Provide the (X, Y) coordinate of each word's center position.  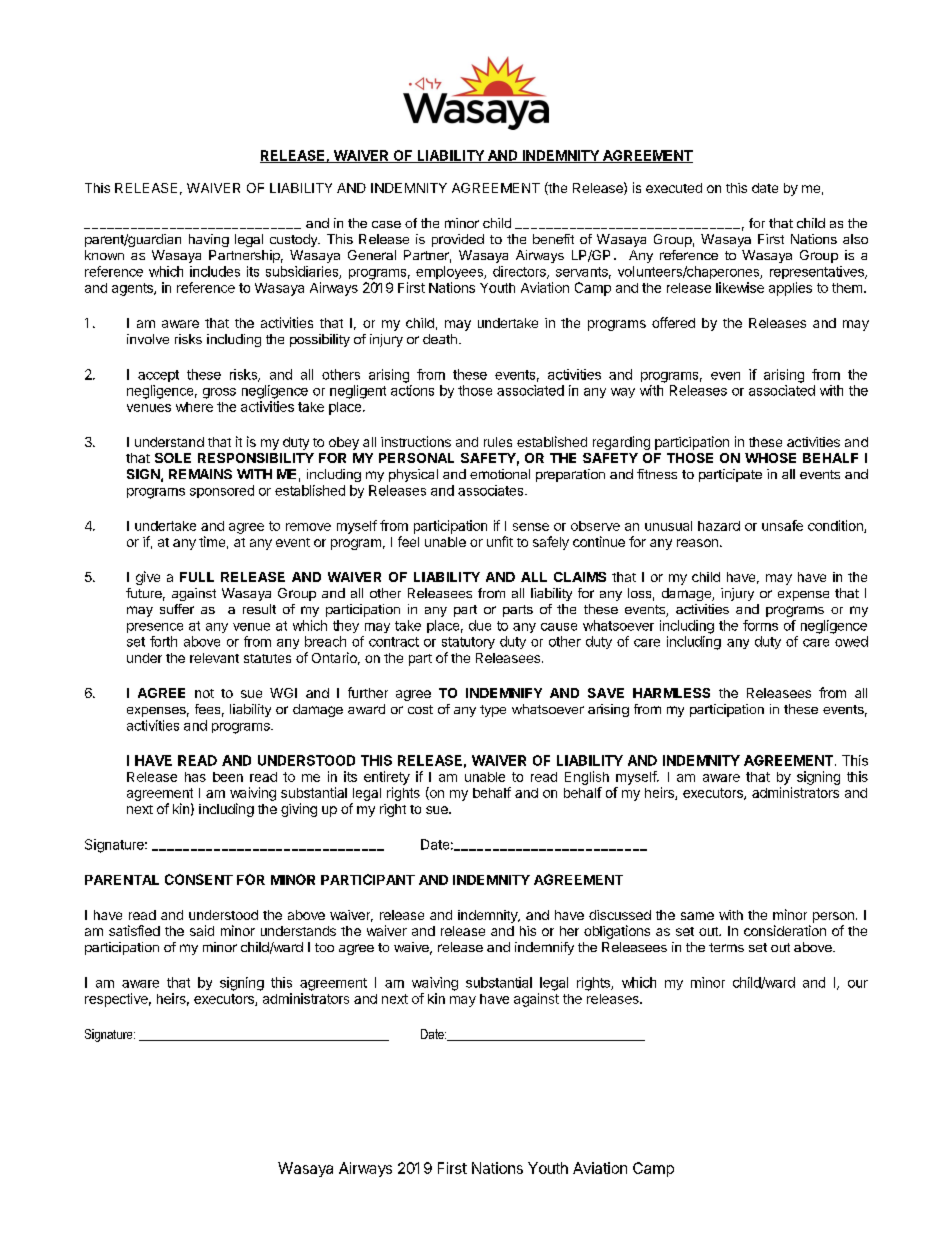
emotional (500, 474)
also (855, 239)
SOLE (173, 458)
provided (458, 240)
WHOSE (770, 458)
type (493, 711)
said (202, 930)
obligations (617, 932)
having (209, 240)
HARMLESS (671, 693)
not (204, 693)
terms (726, 947)
